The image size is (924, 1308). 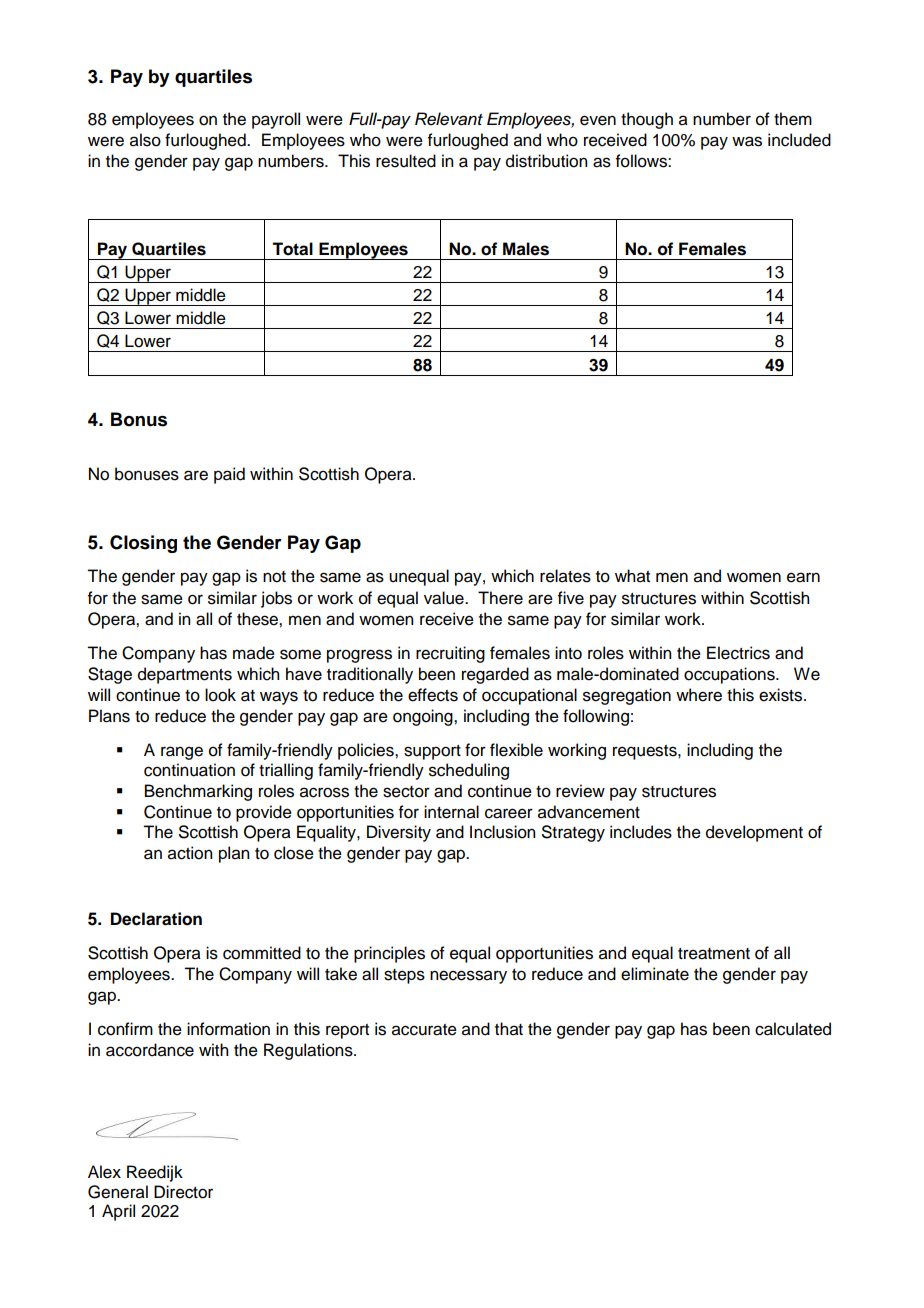 I want to click on Total, so click(x=292, y=249).
